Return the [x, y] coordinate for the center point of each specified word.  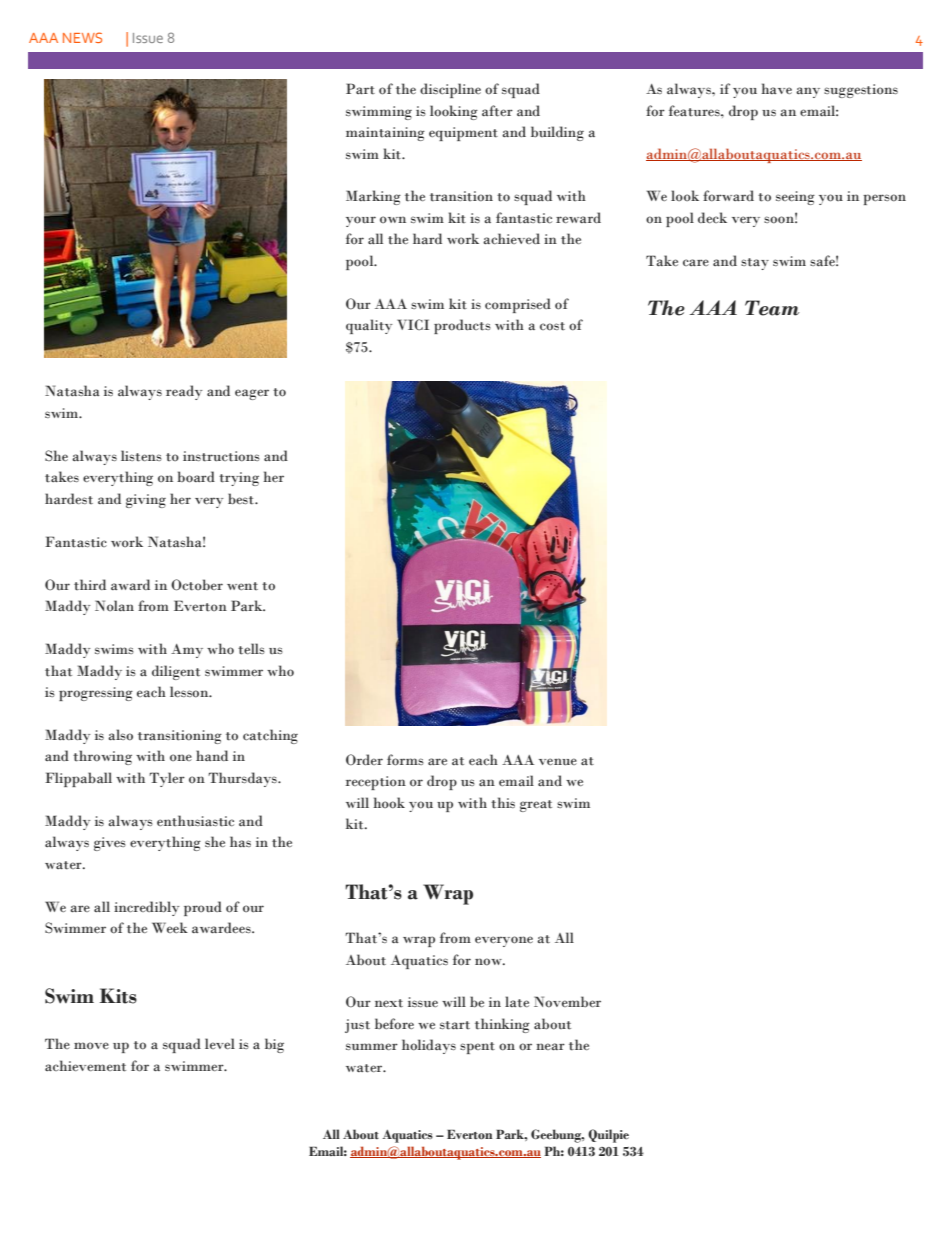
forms [405, 760]
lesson [190, 692]
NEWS [82, 37]
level [220, 1043]
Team [772, 308]
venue [558, 761]
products [462, 326]
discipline [450, 90]
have [776, 88]
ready [184, 392]
